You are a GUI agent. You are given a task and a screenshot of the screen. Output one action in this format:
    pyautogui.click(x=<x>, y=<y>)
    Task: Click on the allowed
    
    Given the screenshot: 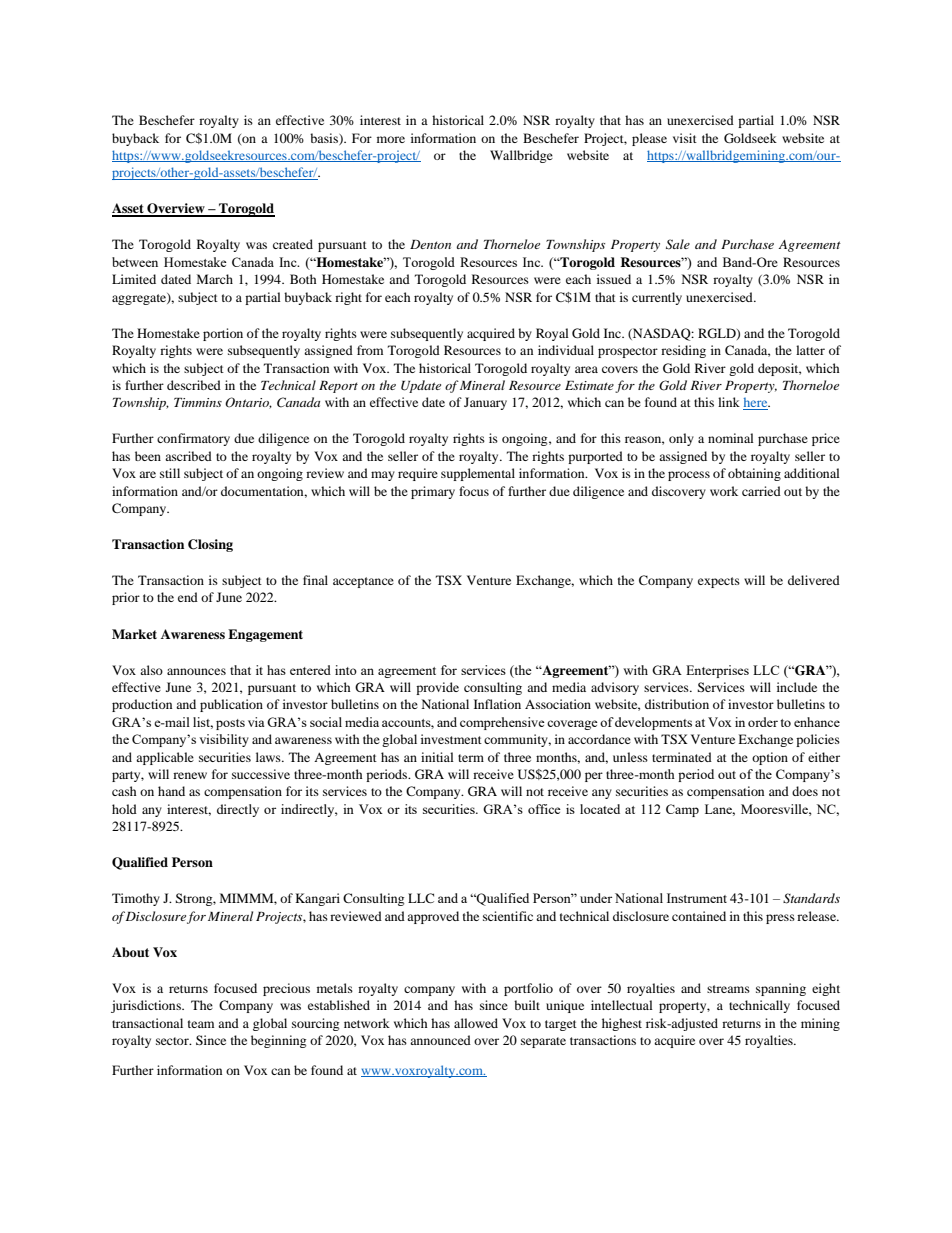 What is the action you would take?
    pyautogui.click(x=476, y=1023)
